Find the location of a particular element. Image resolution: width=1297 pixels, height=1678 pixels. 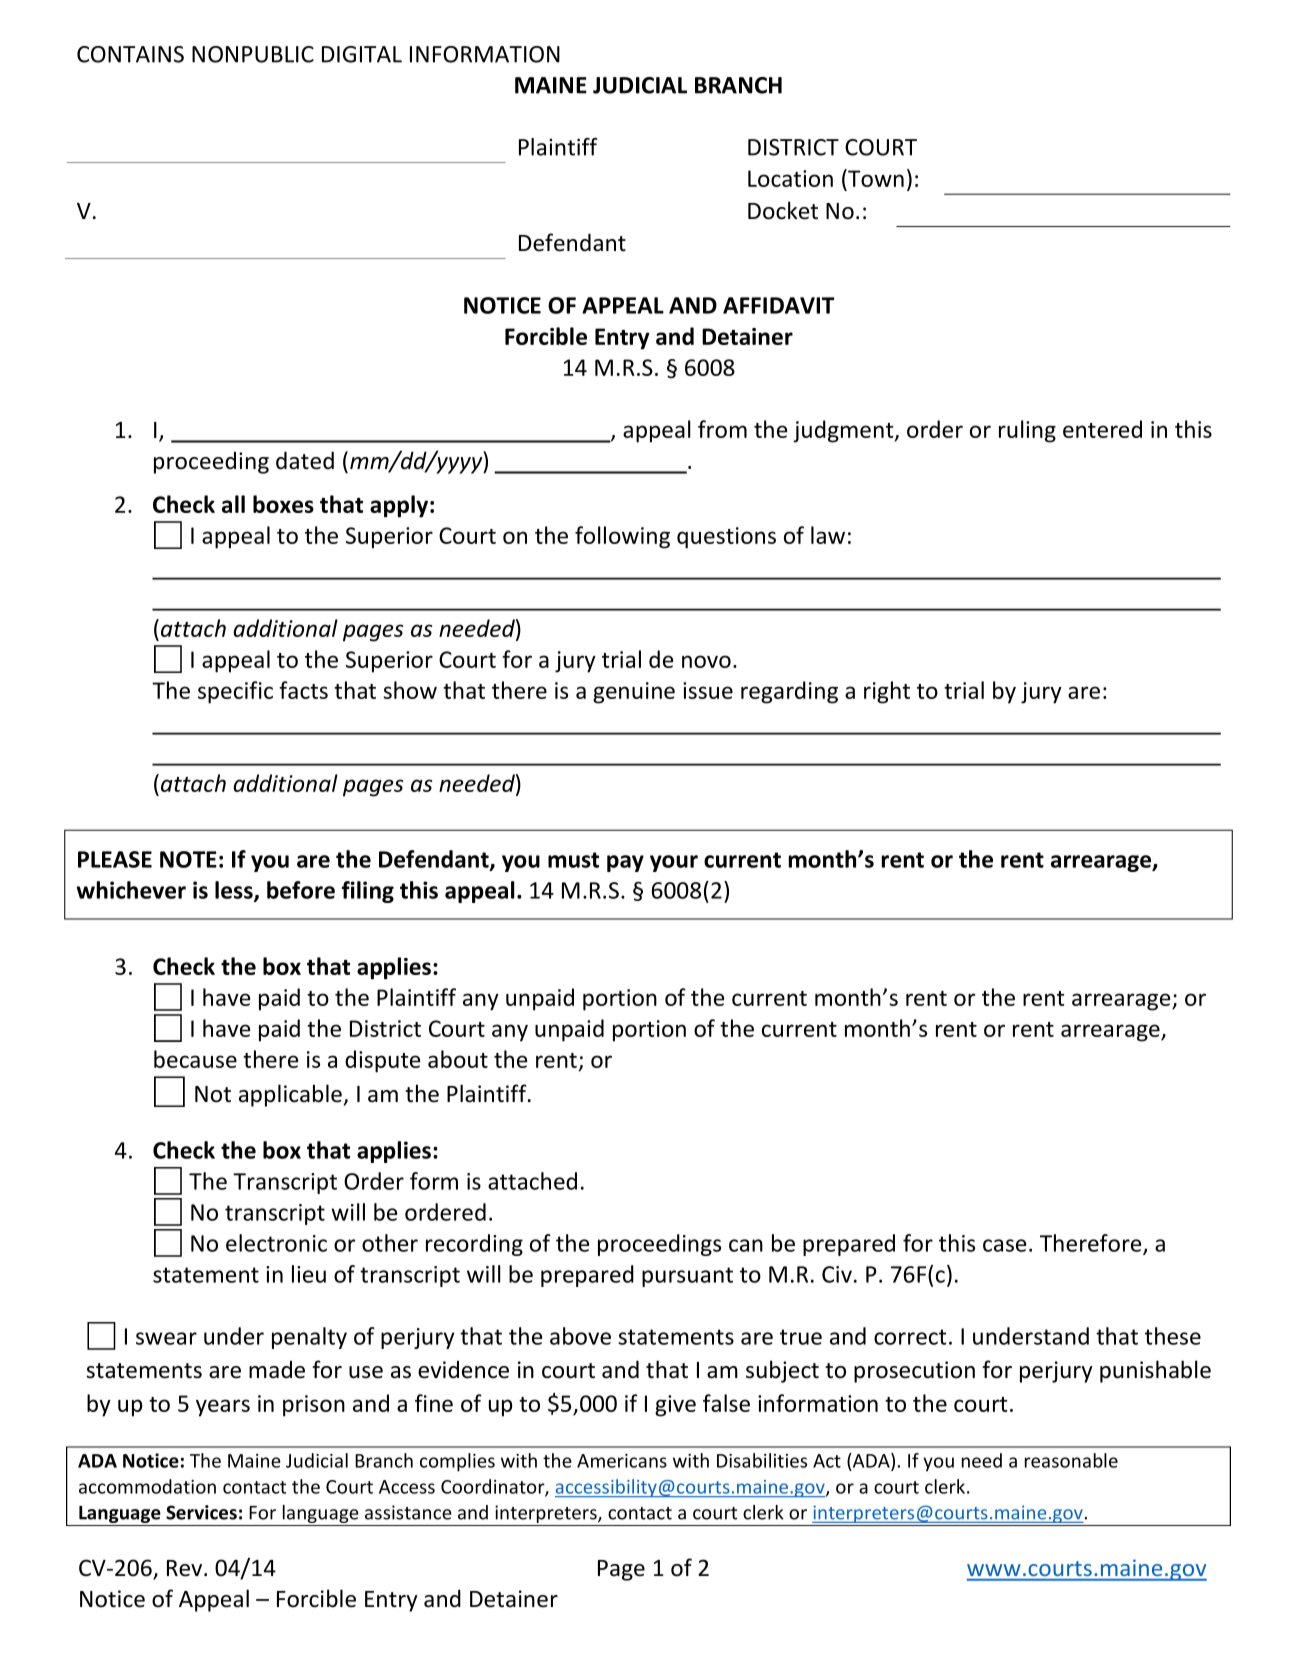

Location is located at coordinates (790, 178).
